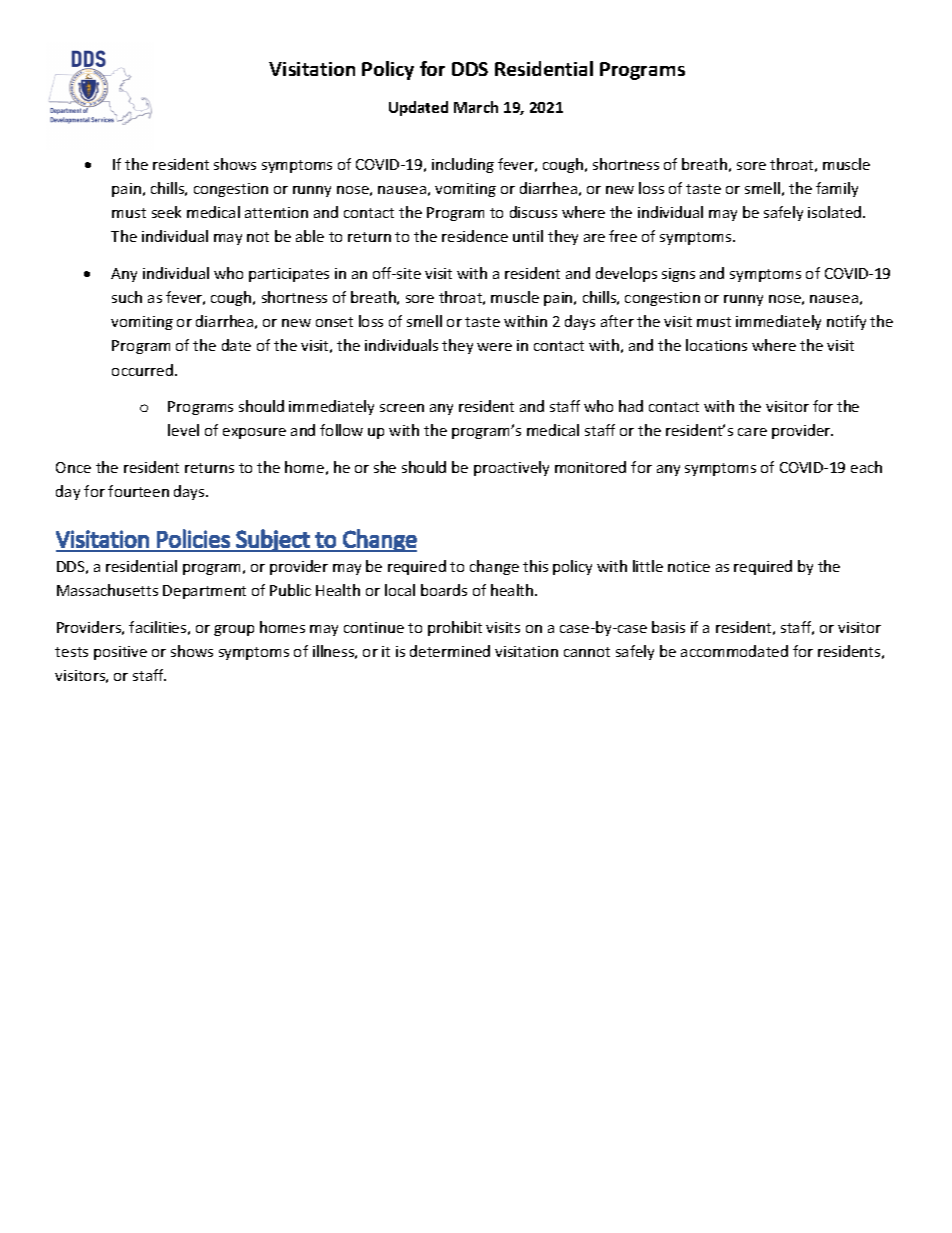 Image resolution: width=952 pixels, height=1233 pixels. What do you see at coordinates (678, 275) in the screenshot?
I see `signs` at bounding box center [678, 275].
